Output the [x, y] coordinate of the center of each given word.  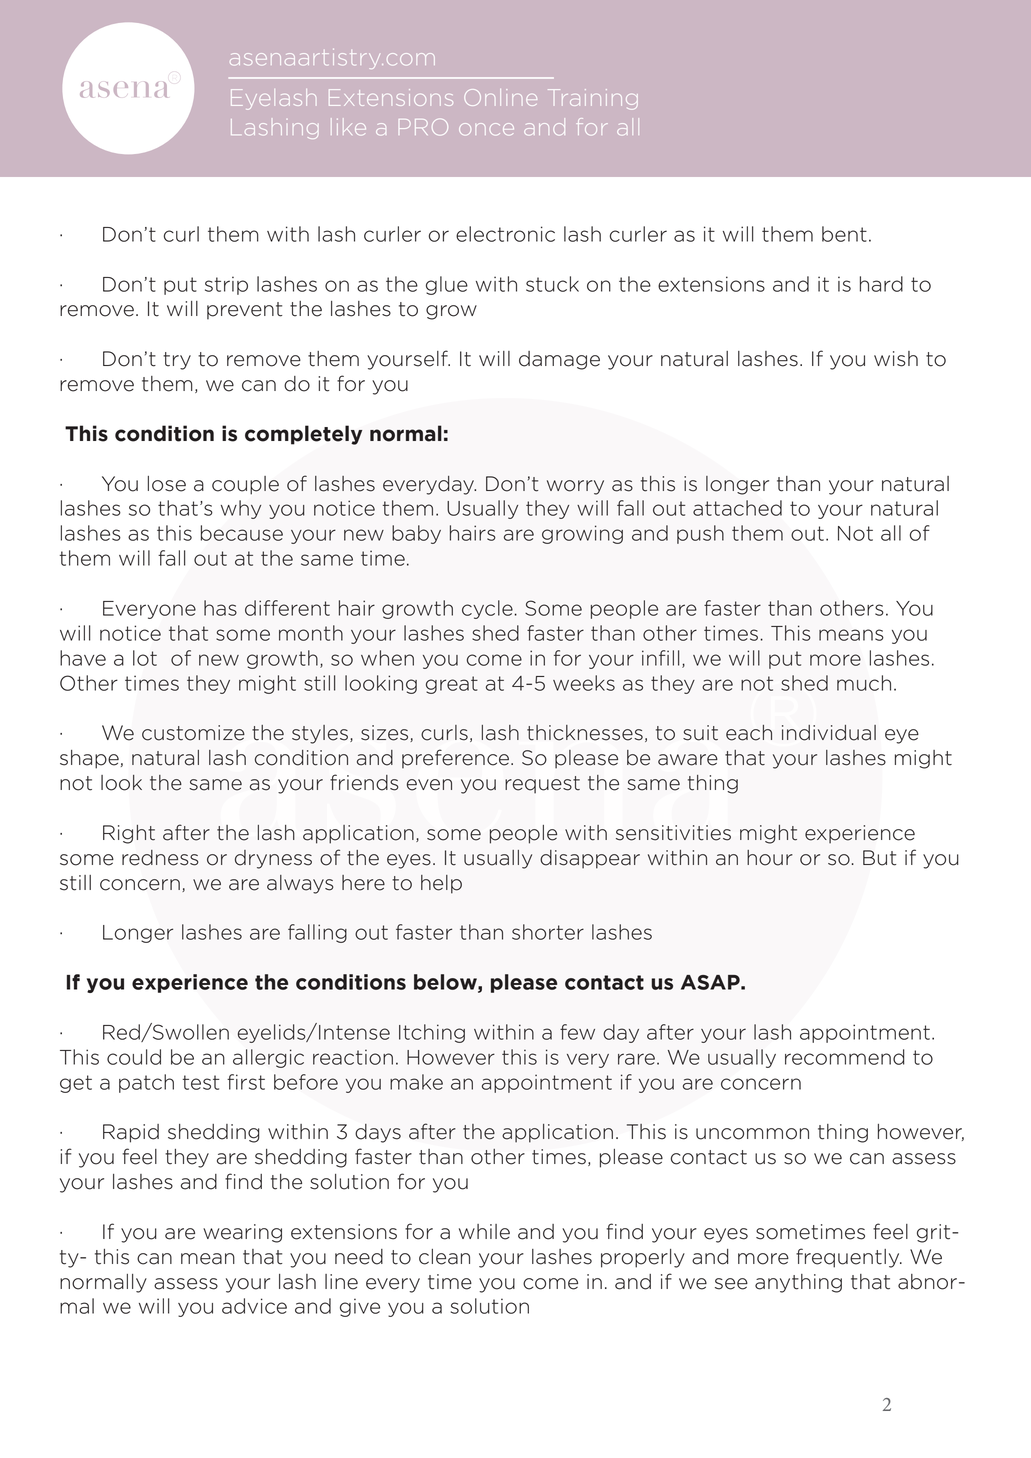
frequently [849, 1258]
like [348, 127]
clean [444, 1257]
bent [844, 234]
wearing [242, 1233]
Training [593, 99]
